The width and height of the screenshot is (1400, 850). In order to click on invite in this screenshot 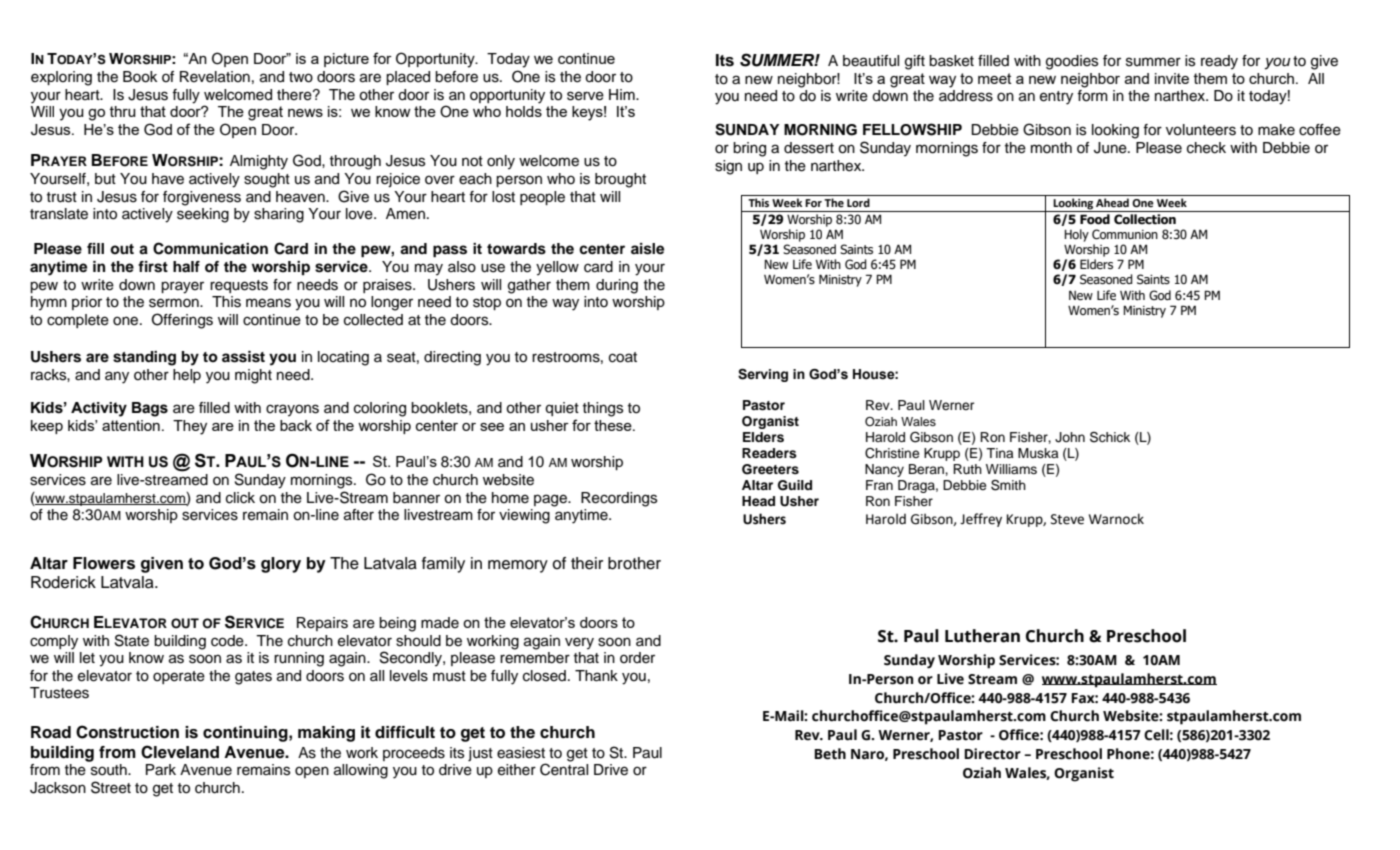, I will do `click(1172, 78)`.
